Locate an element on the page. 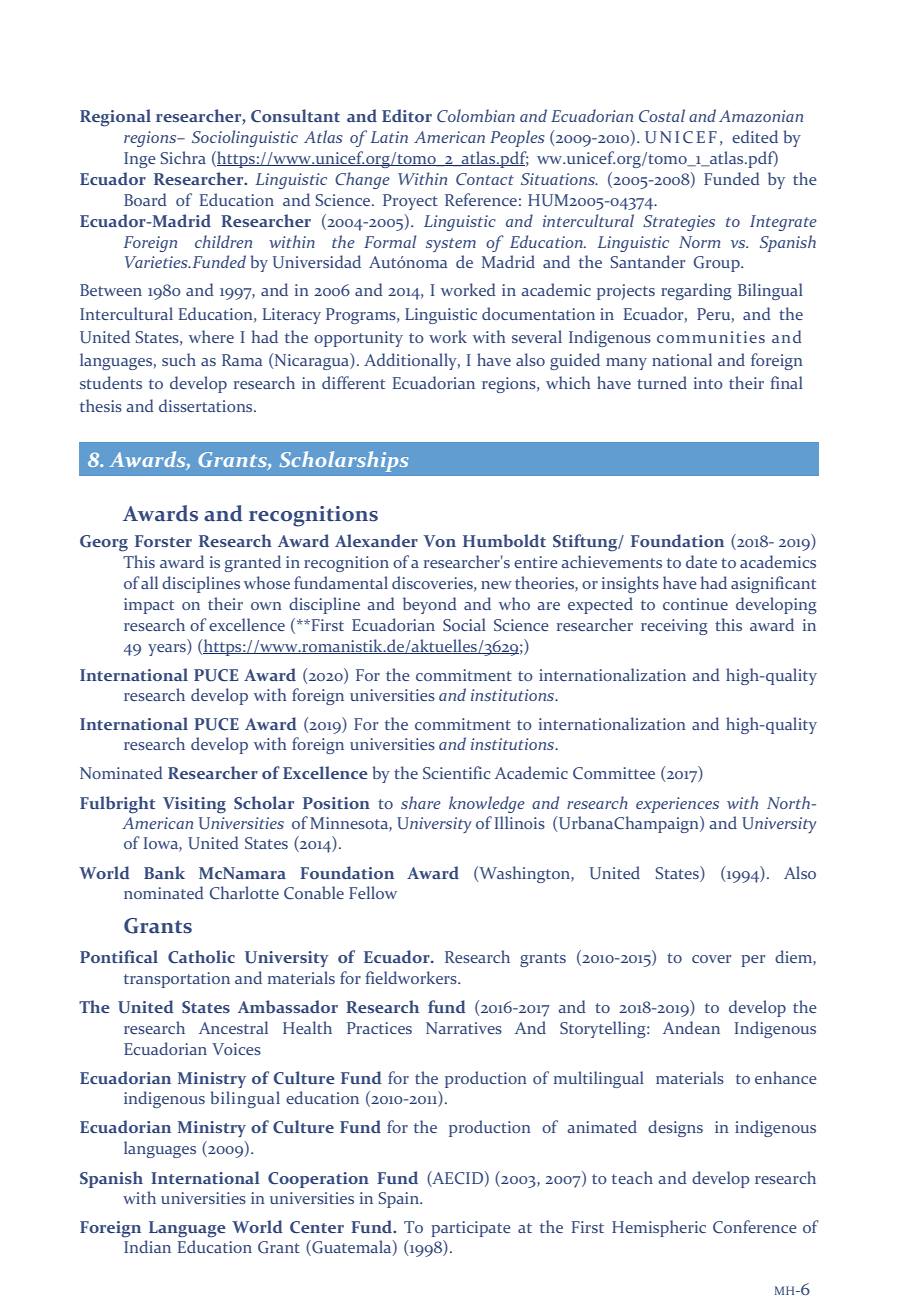 The height and width of the image is (1308, 924). Indian is located at coordinates (147, 1246).
